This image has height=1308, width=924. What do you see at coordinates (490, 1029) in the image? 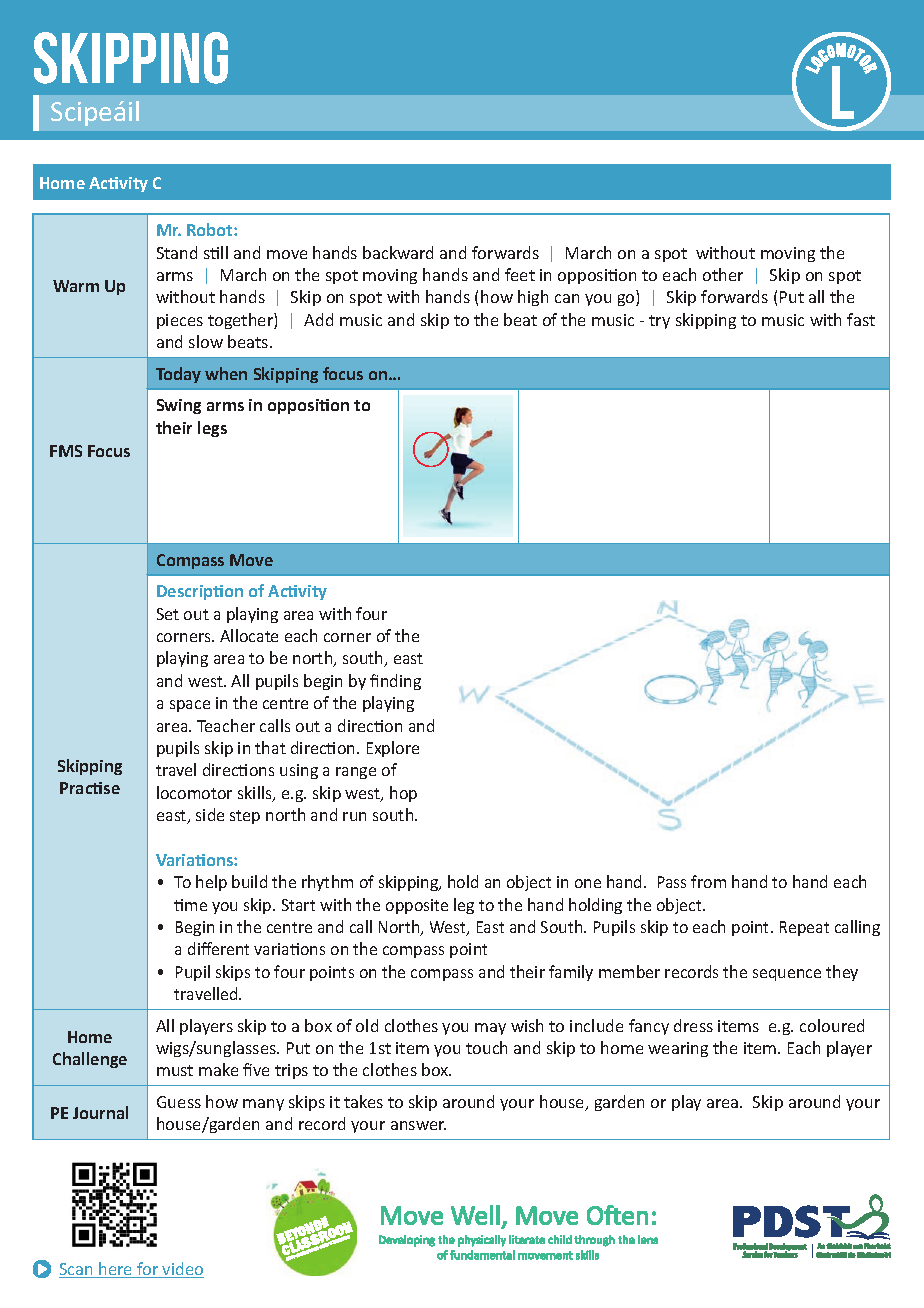
I see `may` at bounding box center [490, 1029].
